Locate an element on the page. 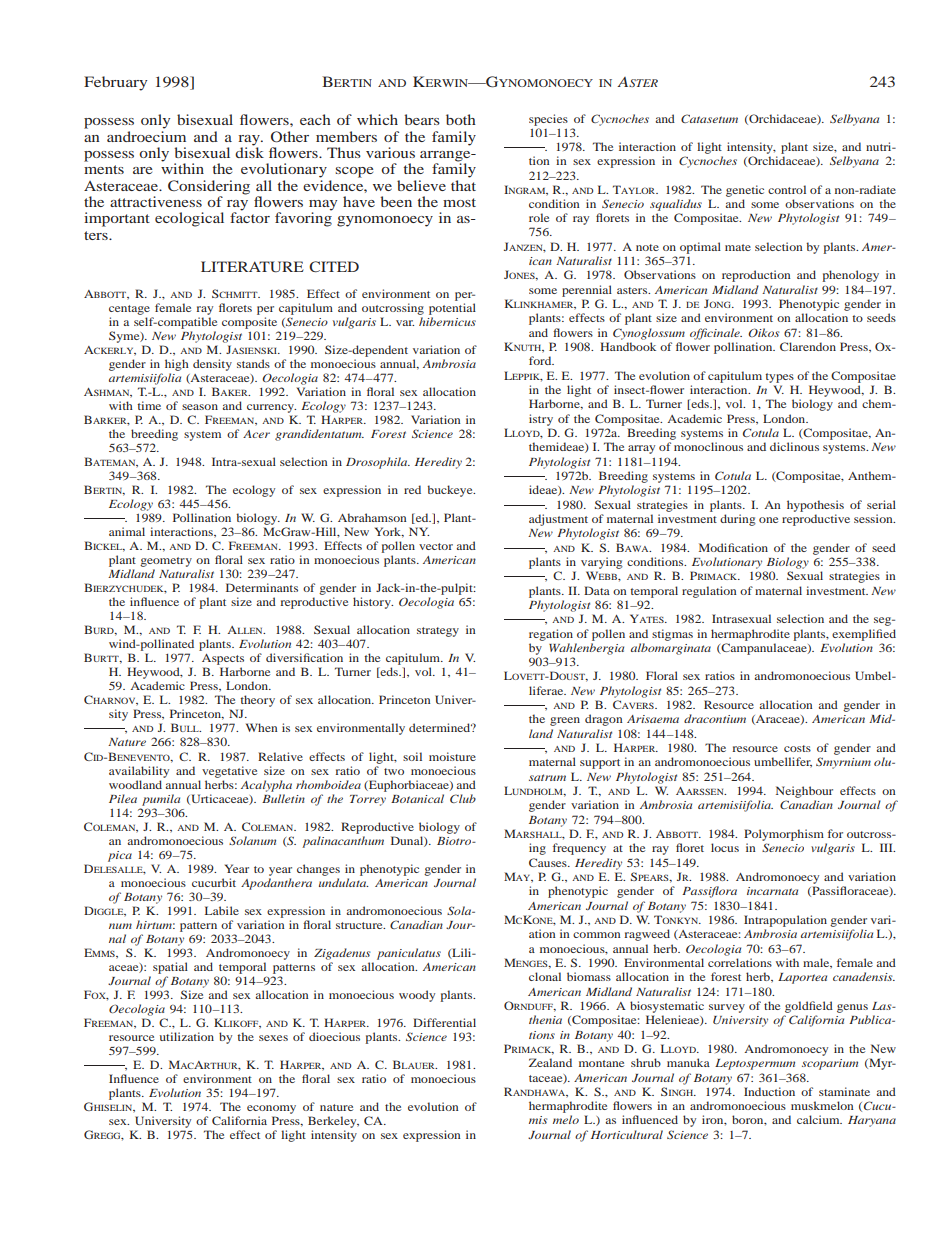 The width and height of the document is (952, 1233). Neighbour is located at coordinates (804, 792).
